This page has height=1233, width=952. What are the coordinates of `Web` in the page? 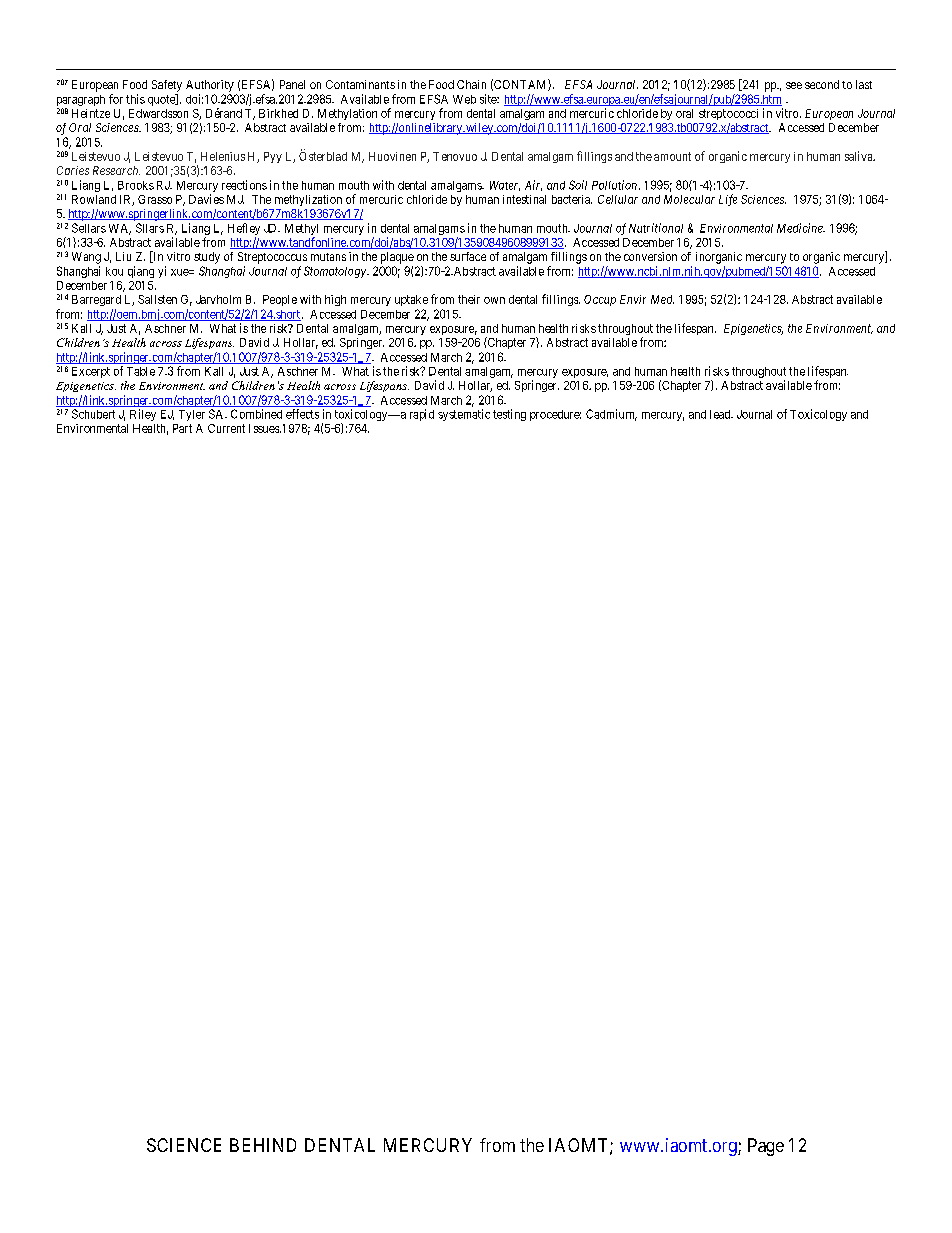 It's located at (464, 99).
